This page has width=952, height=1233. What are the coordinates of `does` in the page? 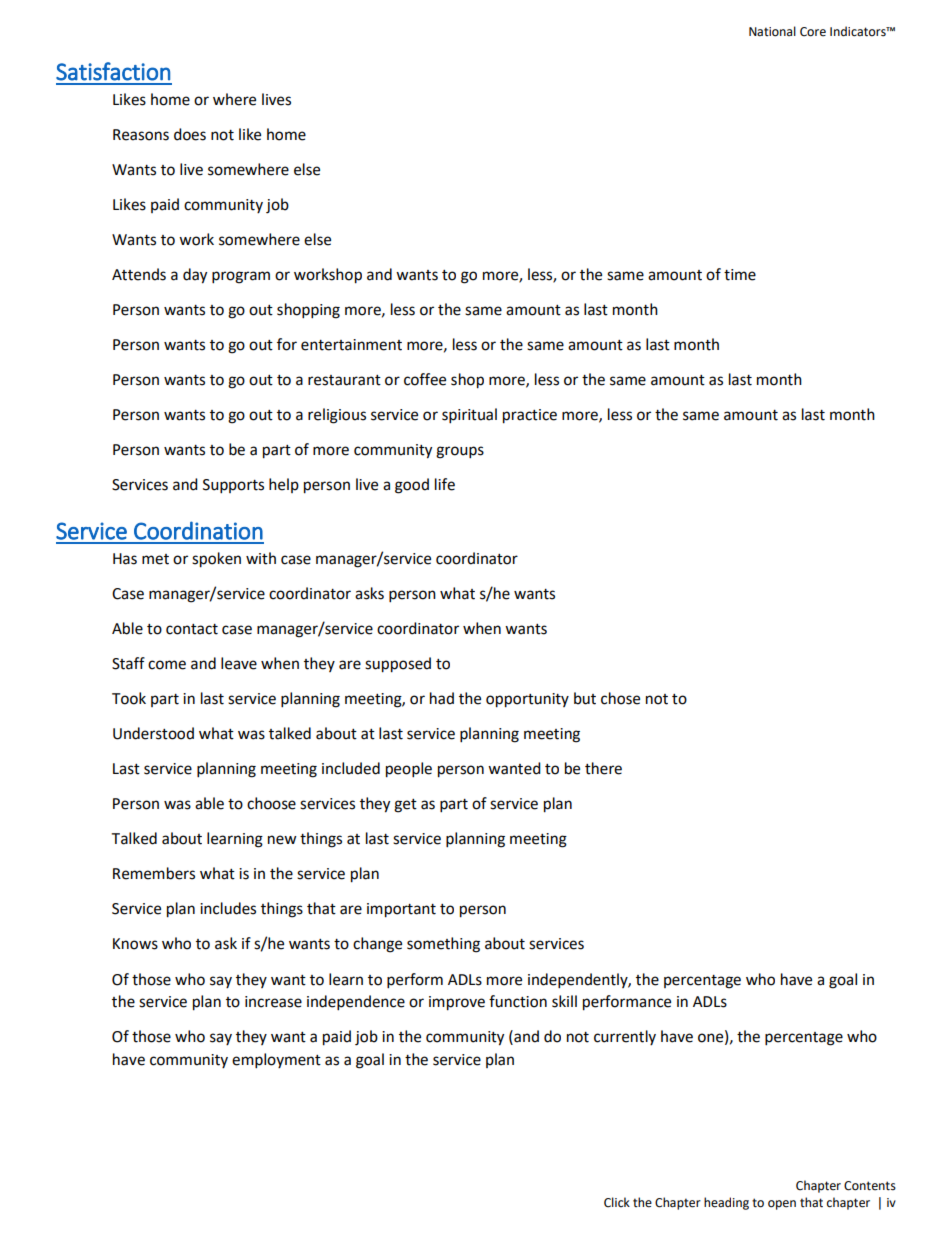 It's located at (190, 134).
